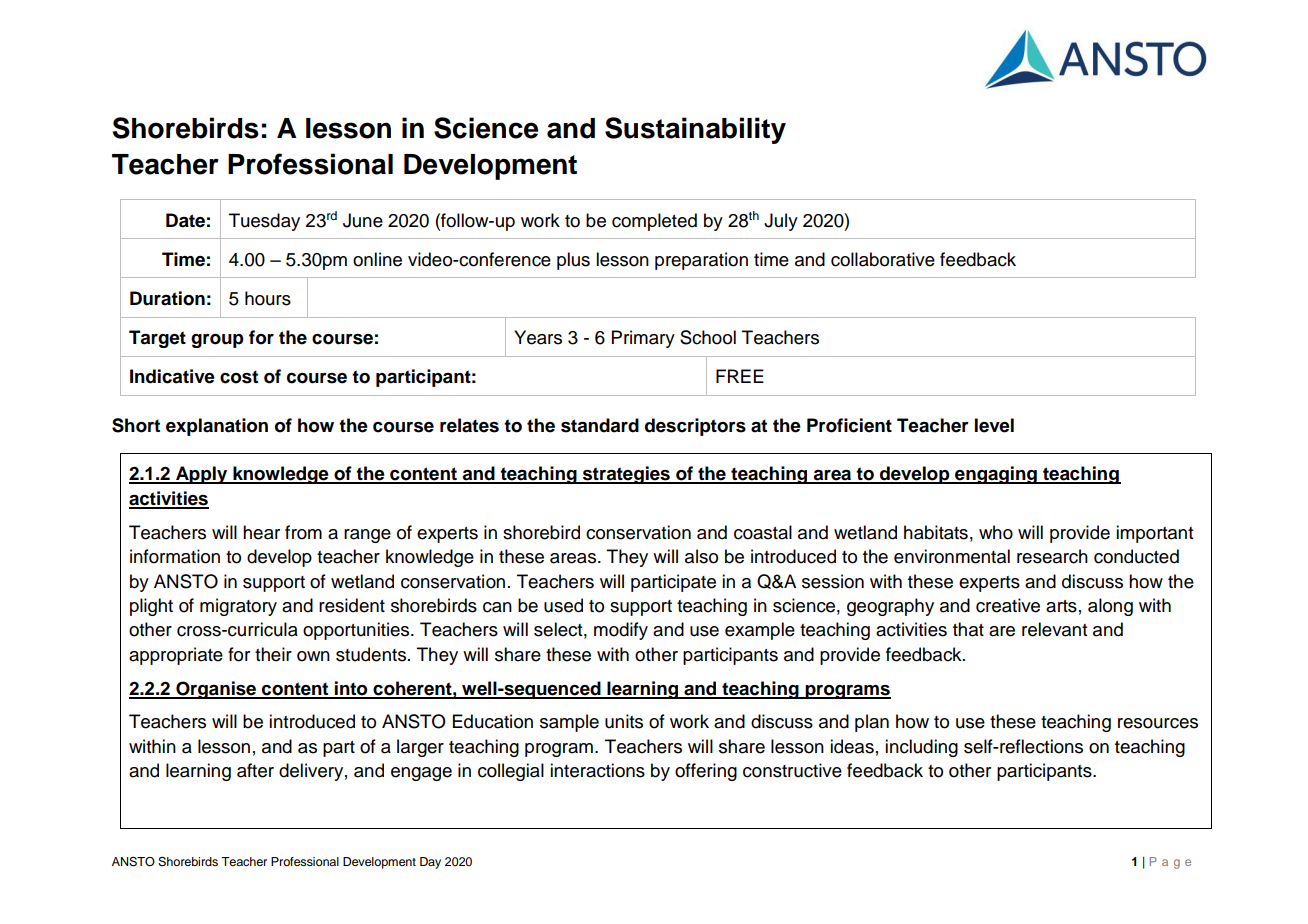  What do you see at coordinates (996, 475) in the image?
I see `engaging` at bounding box center [996, 475].
